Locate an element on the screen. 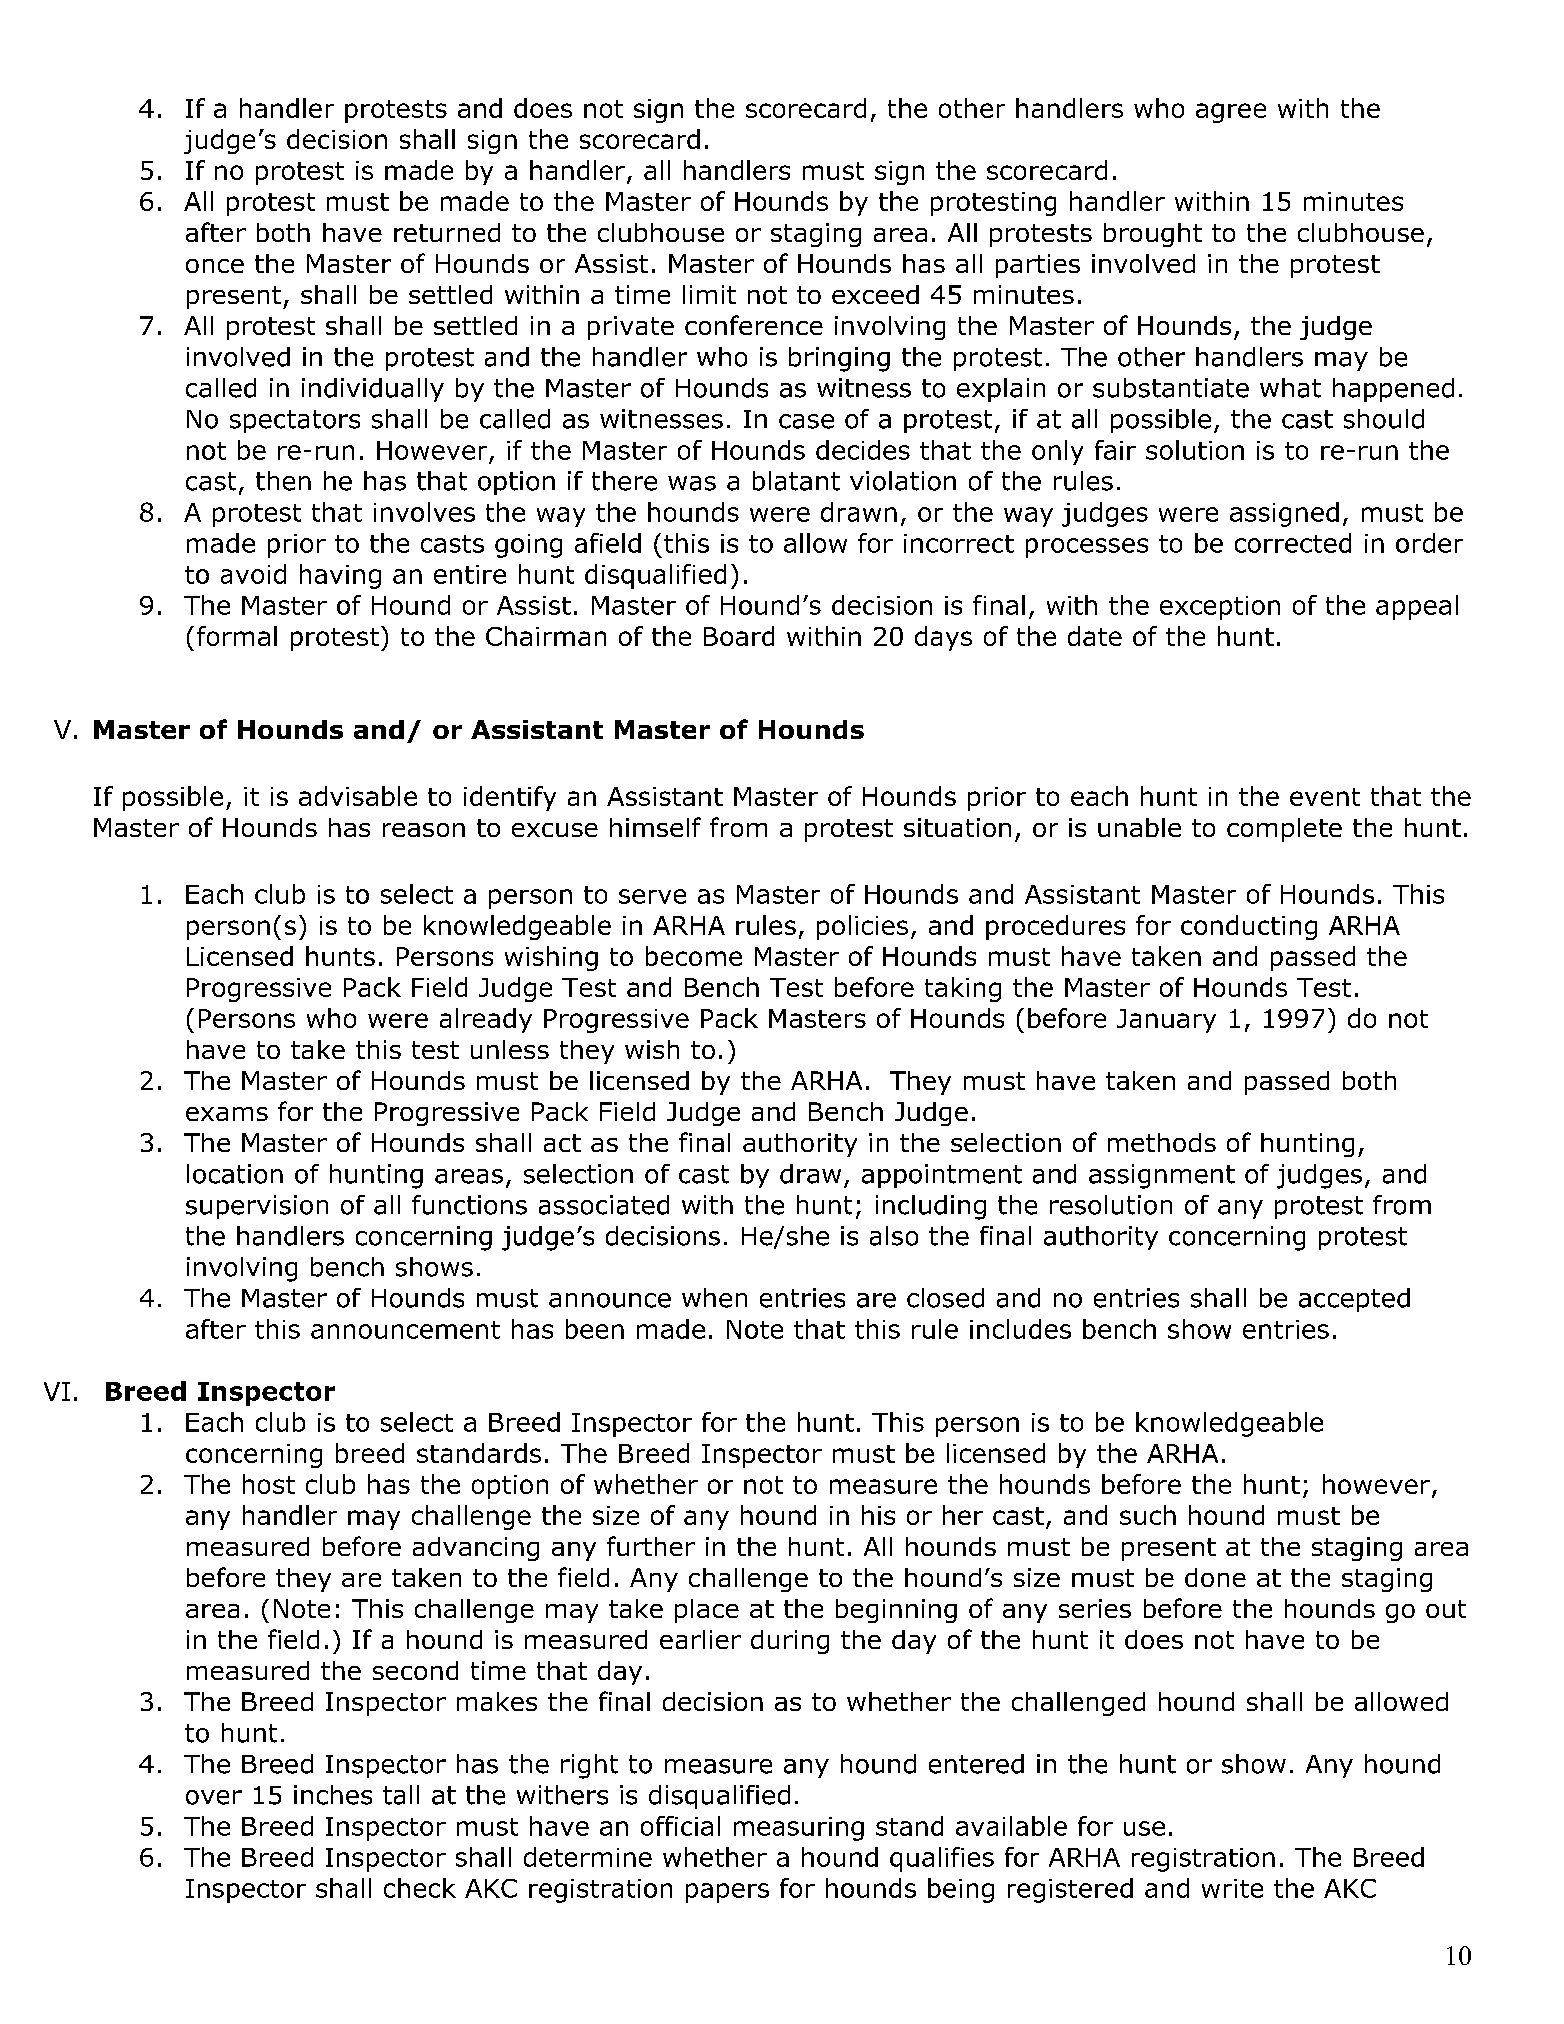 The image size is (1564, 2024). returned is located at coordinates (447, 232).
